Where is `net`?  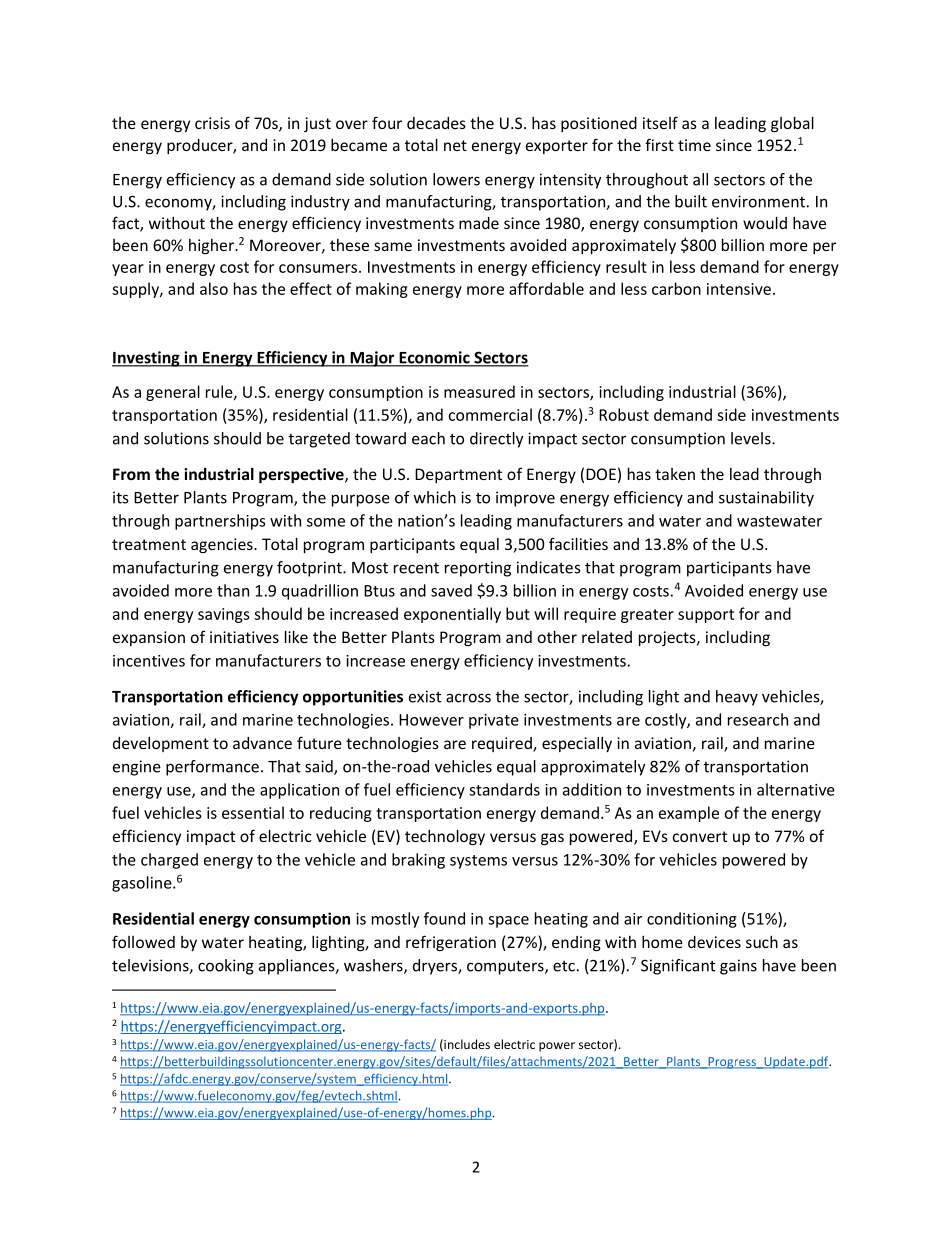 net is located at coordinates (455, 145).
